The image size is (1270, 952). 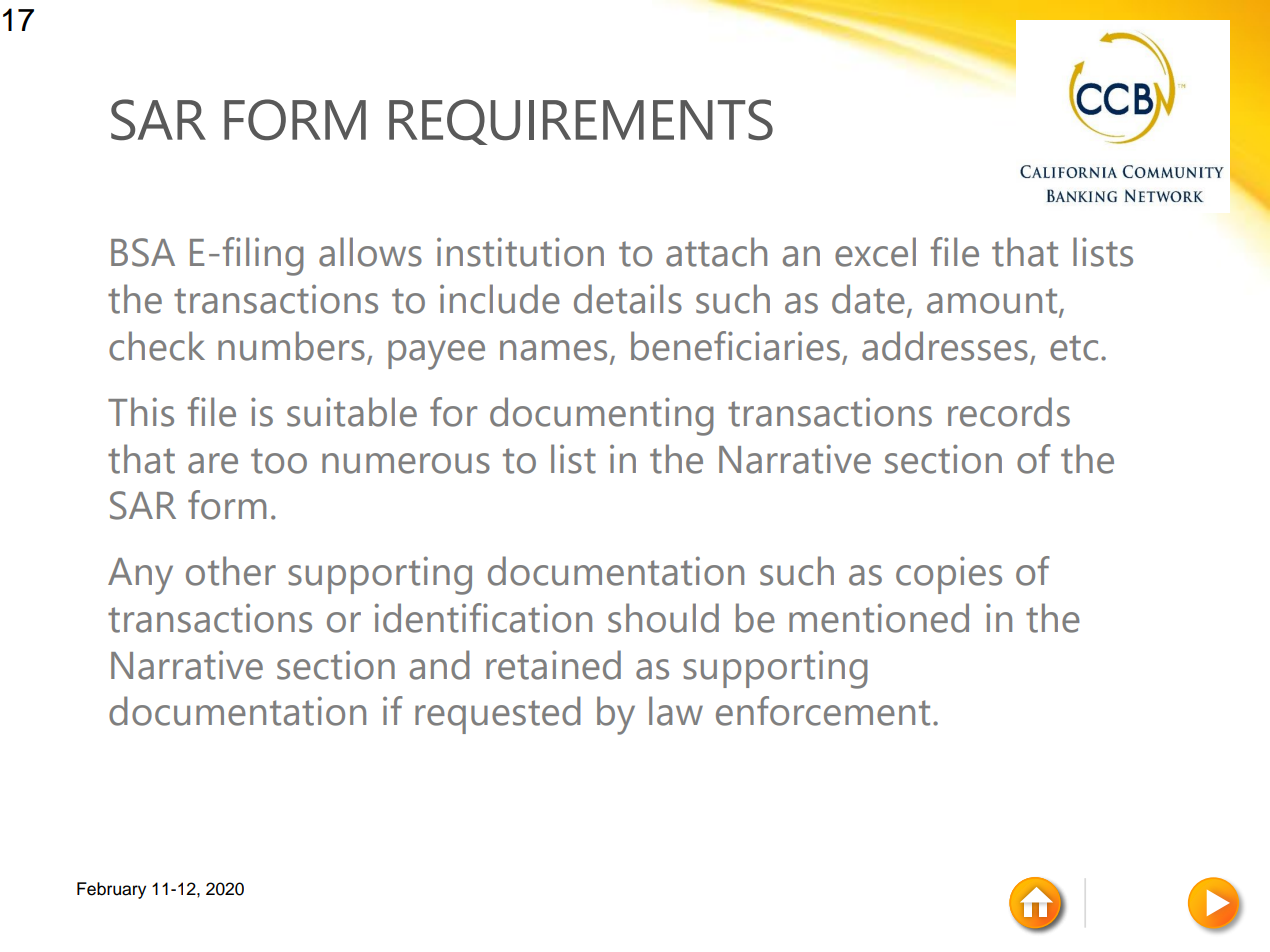 I want to click on retained, so click(x=553, y=665).
